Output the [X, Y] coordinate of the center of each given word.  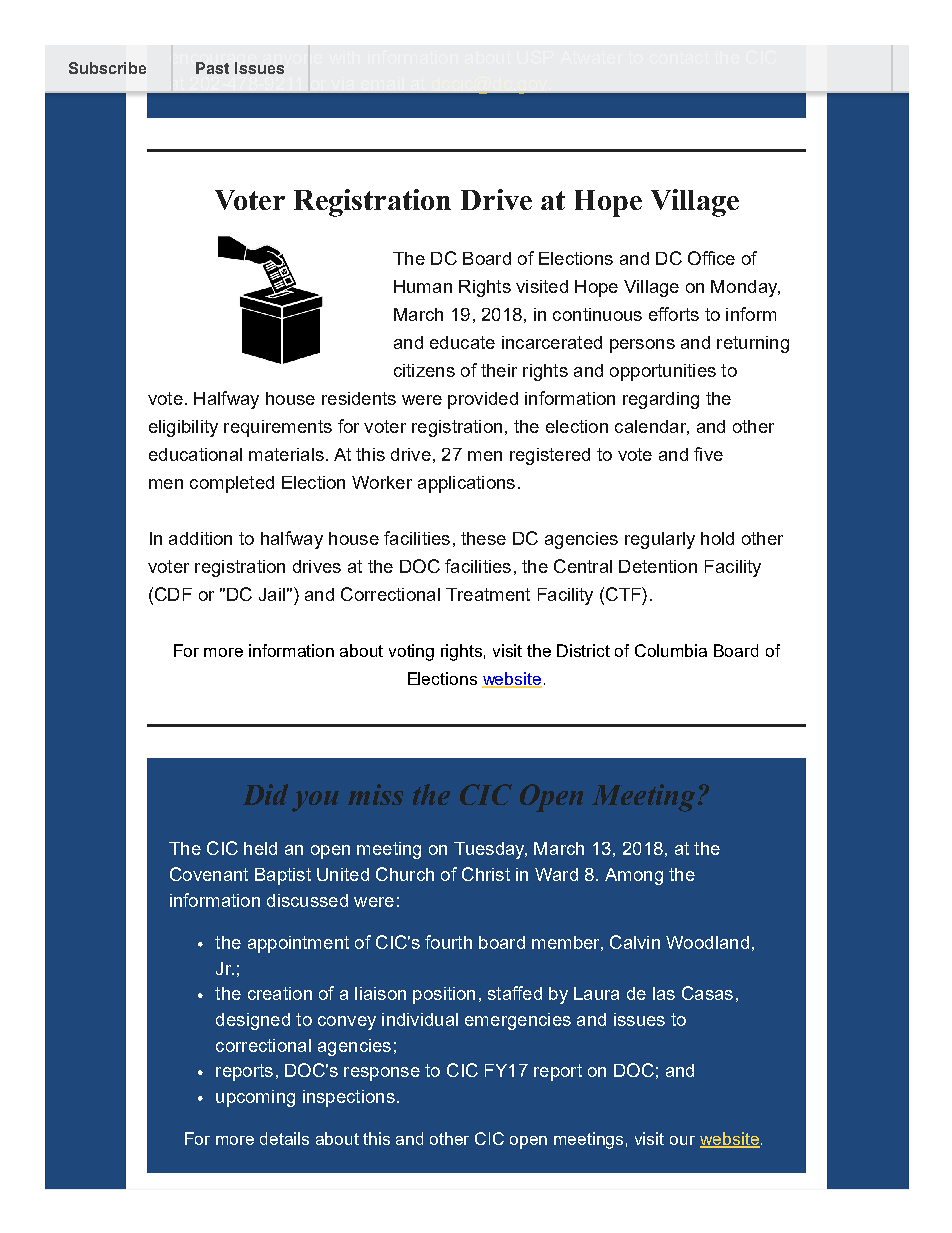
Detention [658, 566]
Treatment [488, 594]
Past [212, 68]
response [382, 1074]
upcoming [255, 1098]
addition [200, 538]
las [664, 993]
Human [423, 286]
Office [711, 258]
